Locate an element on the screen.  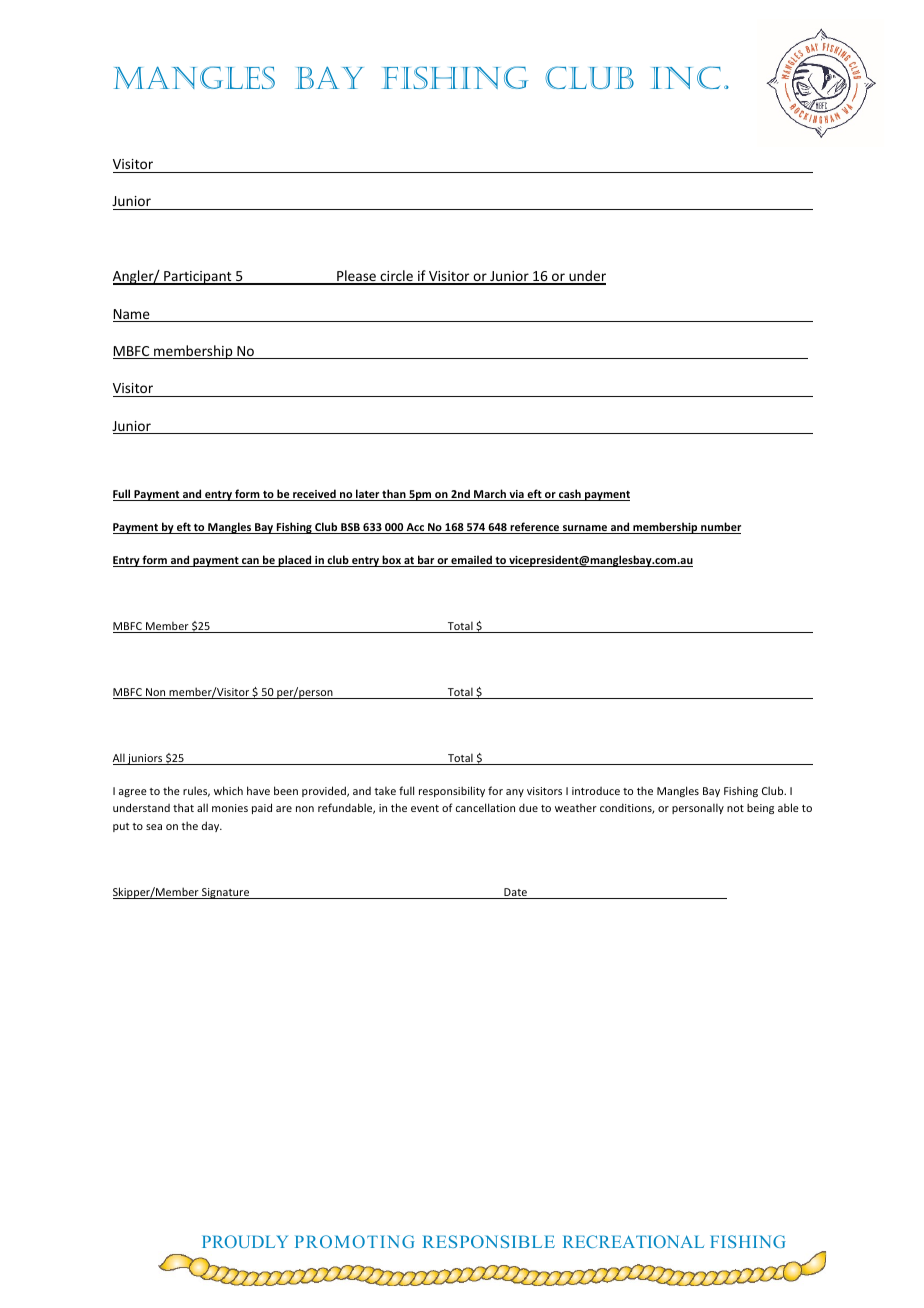
placed is located at coordinates (295, 561).
